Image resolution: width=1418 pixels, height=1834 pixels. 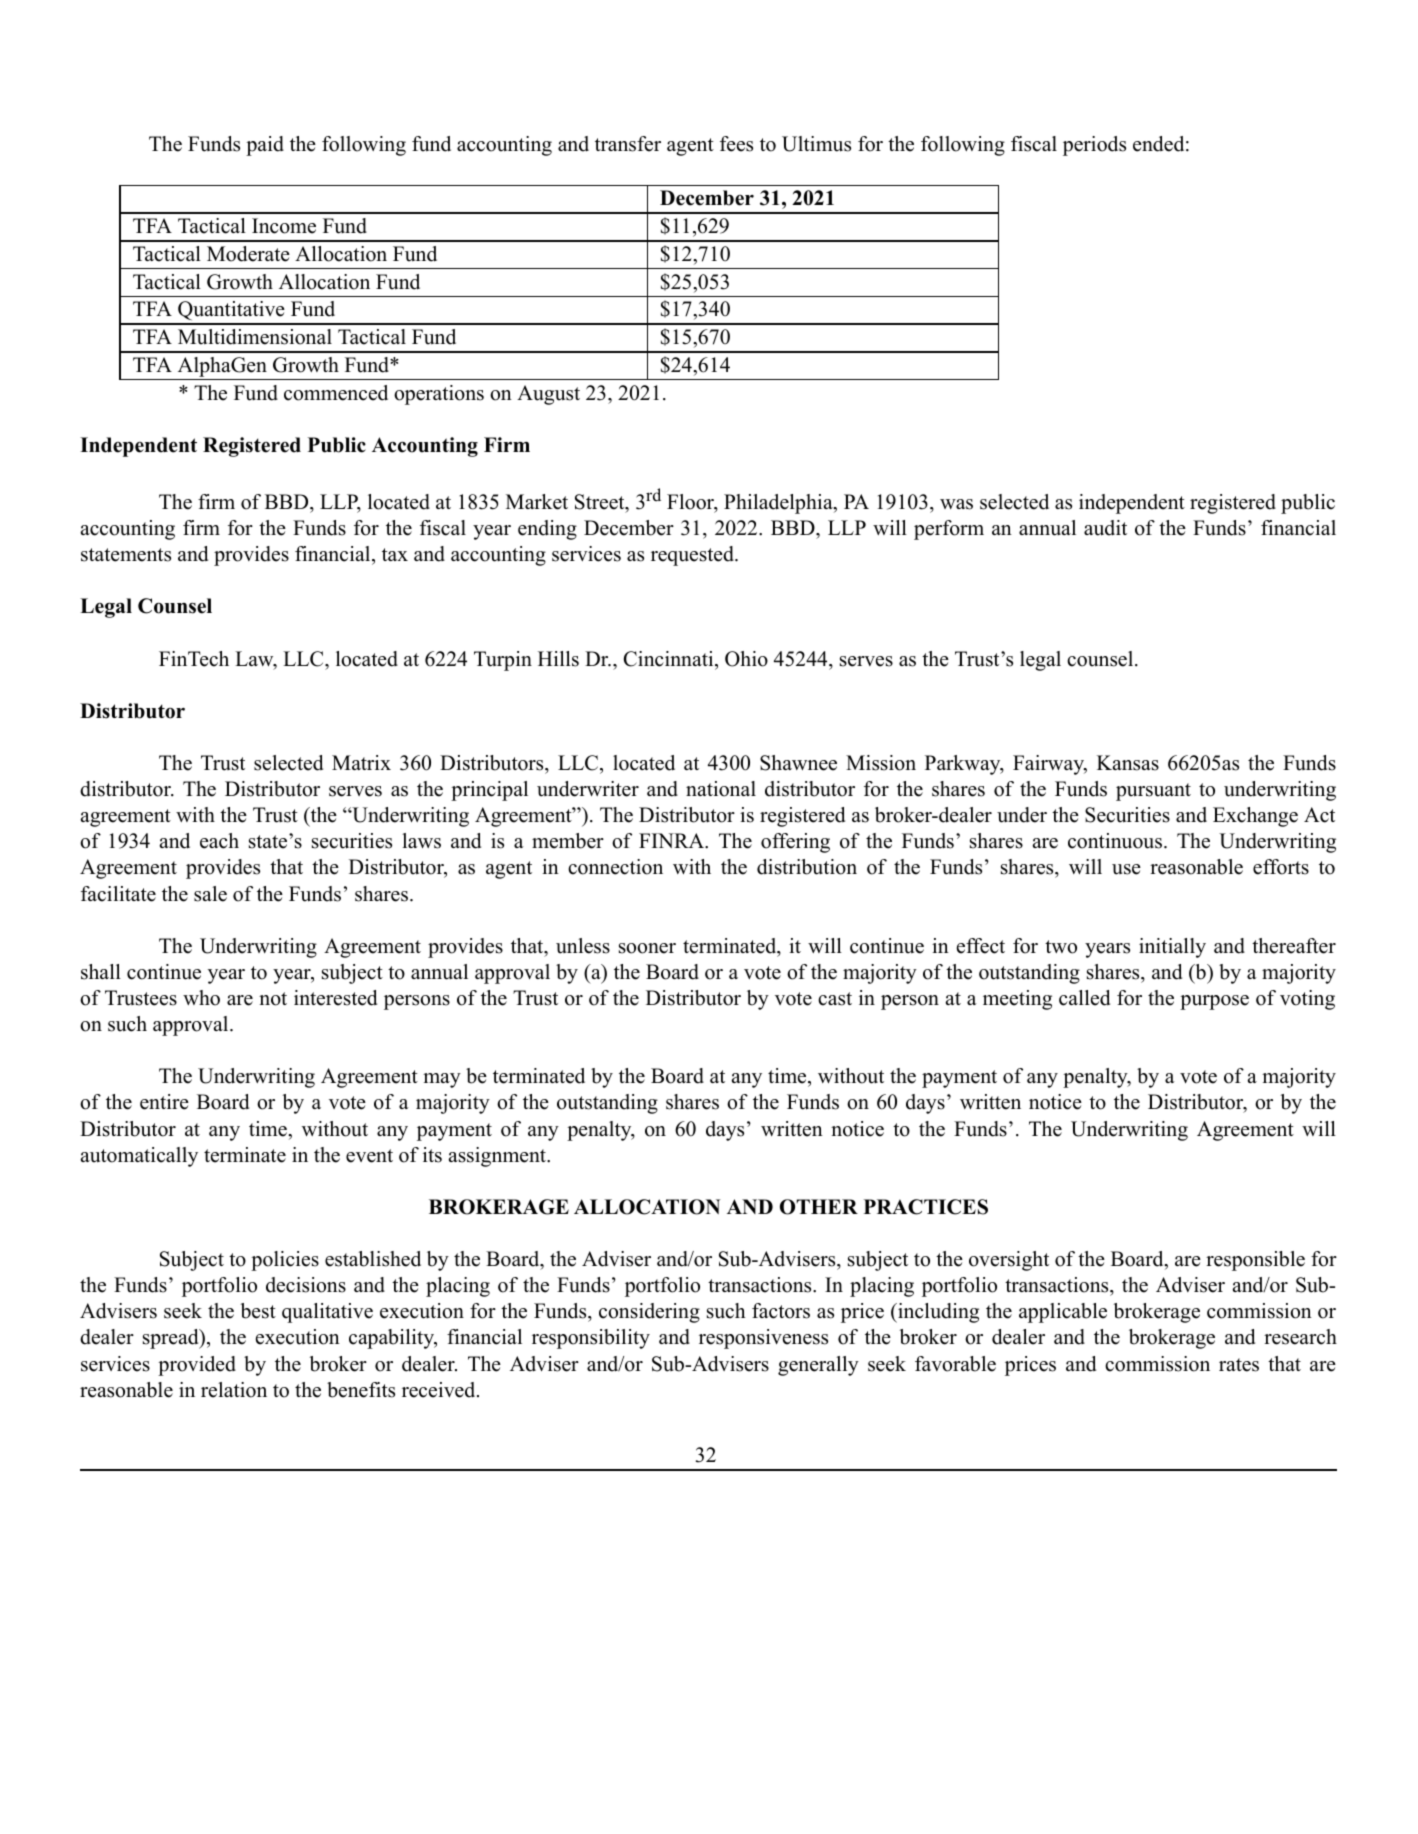 I want to click on Kansas, so click(x=1128, y=763).
